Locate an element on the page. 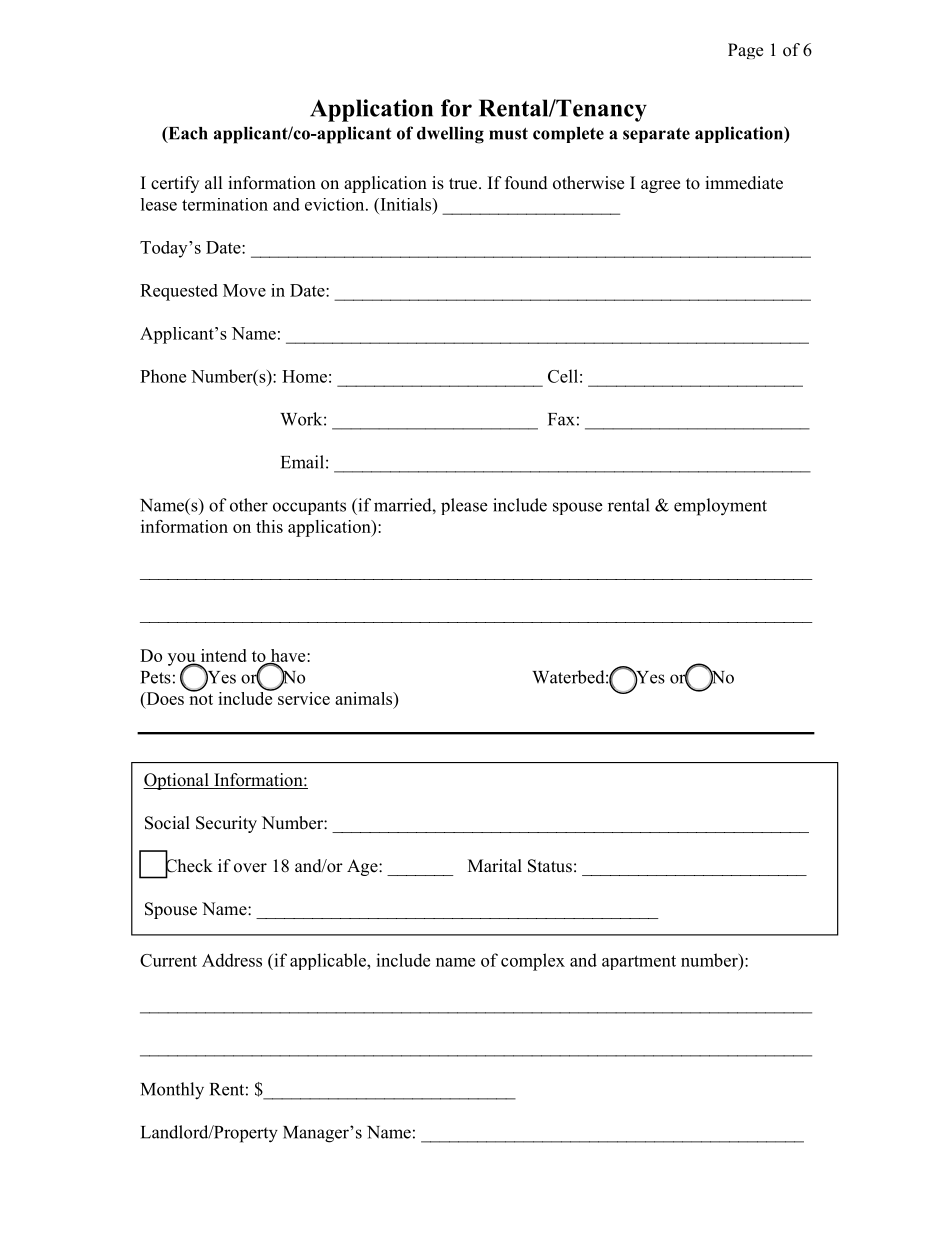 Image resolution: width=952 pixels, height=1233 pixels. Monthly is located at coordinates (172, 1091).
